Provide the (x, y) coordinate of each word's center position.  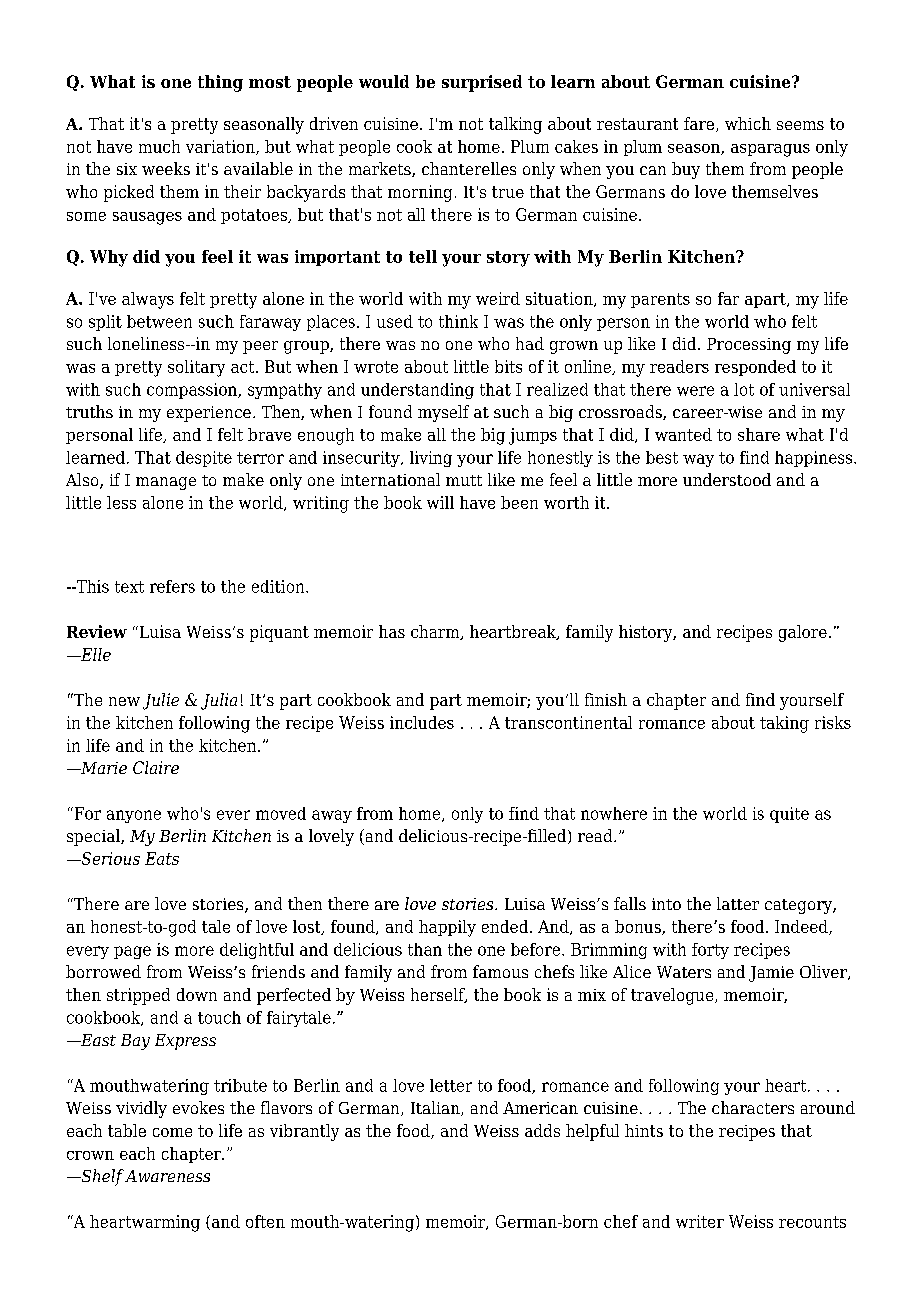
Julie (161, 701)
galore (803, 633)
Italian (436, 1108)
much (159, 146)
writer (700, 1221)
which (748, 123)
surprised (482, 83)
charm (436, 632)
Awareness (167, 1176)
